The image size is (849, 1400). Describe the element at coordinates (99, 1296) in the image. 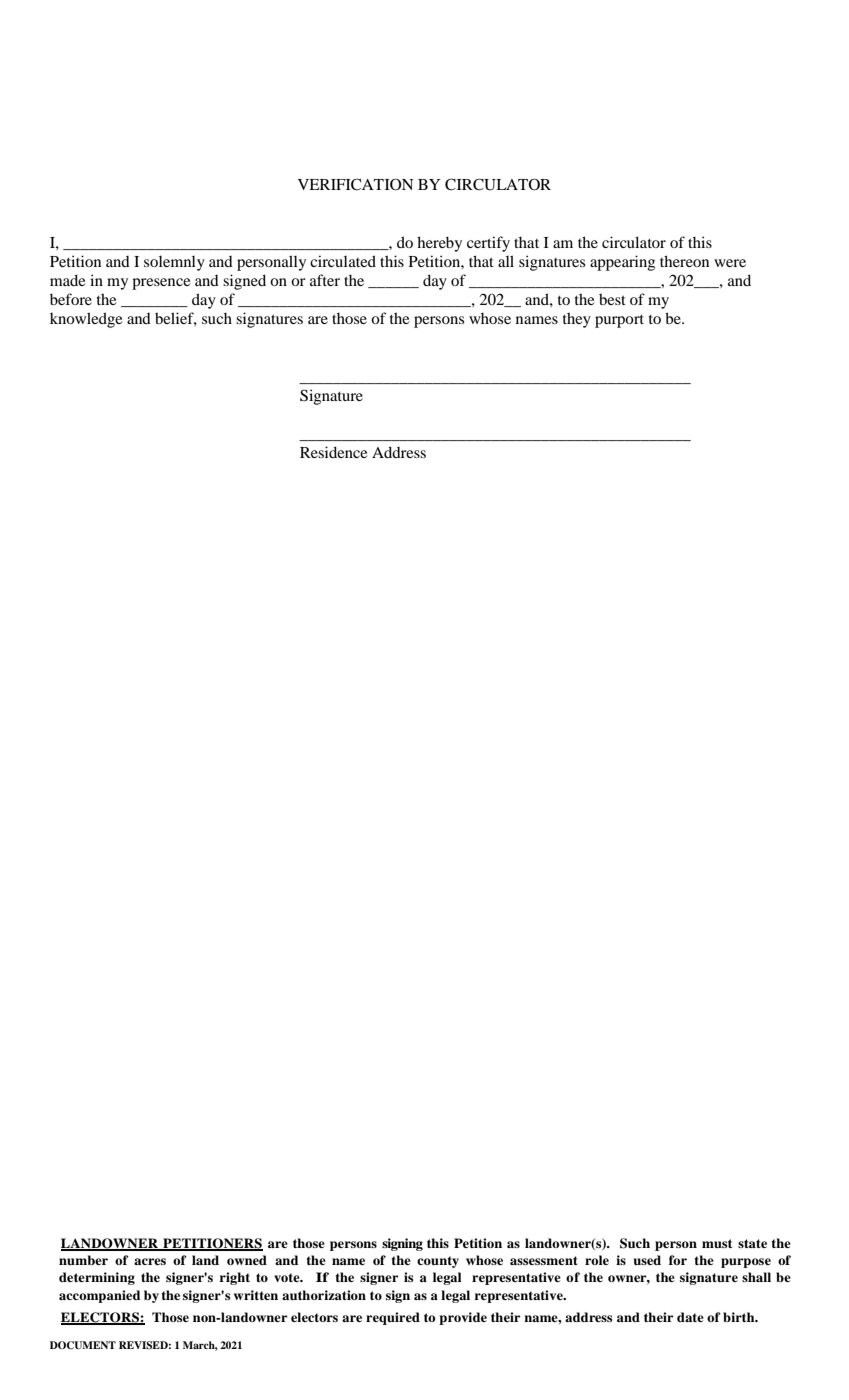

I see `accompanied` at that location.
